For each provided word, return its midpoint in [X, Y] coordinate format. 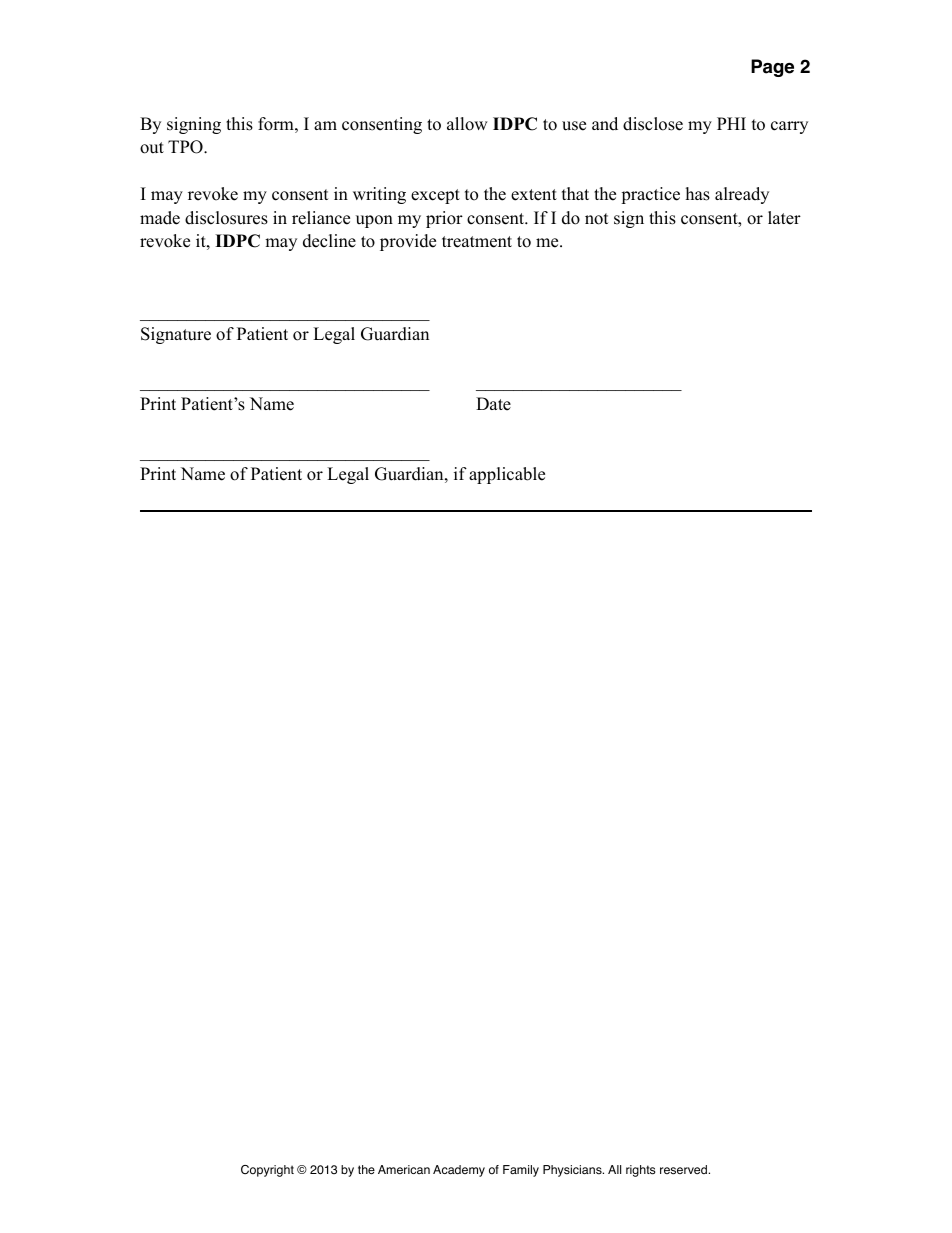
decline [329, 241]
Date [493, 404]
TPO [186, 147]
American [404, 1169]
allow [467, 124]
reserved [683, 1170]
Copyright [267, 1171]
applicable [507, 475]
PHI [731, 123]
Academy [459, 1171]
